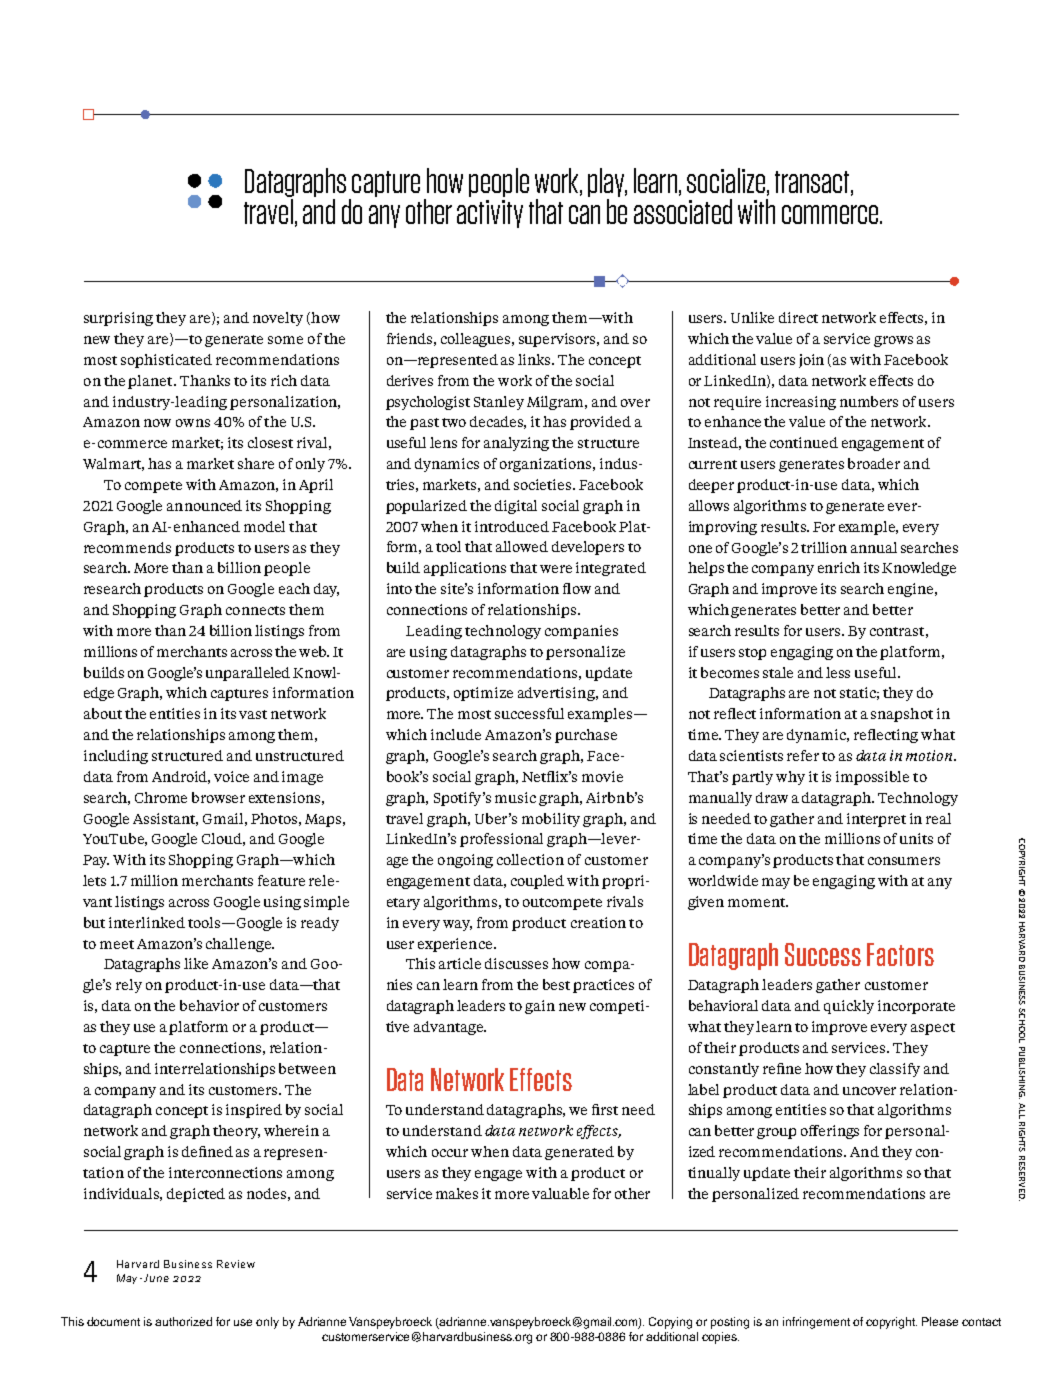 The image size is (1063, 1376). I want to click on Factors, so click(900, 954).
